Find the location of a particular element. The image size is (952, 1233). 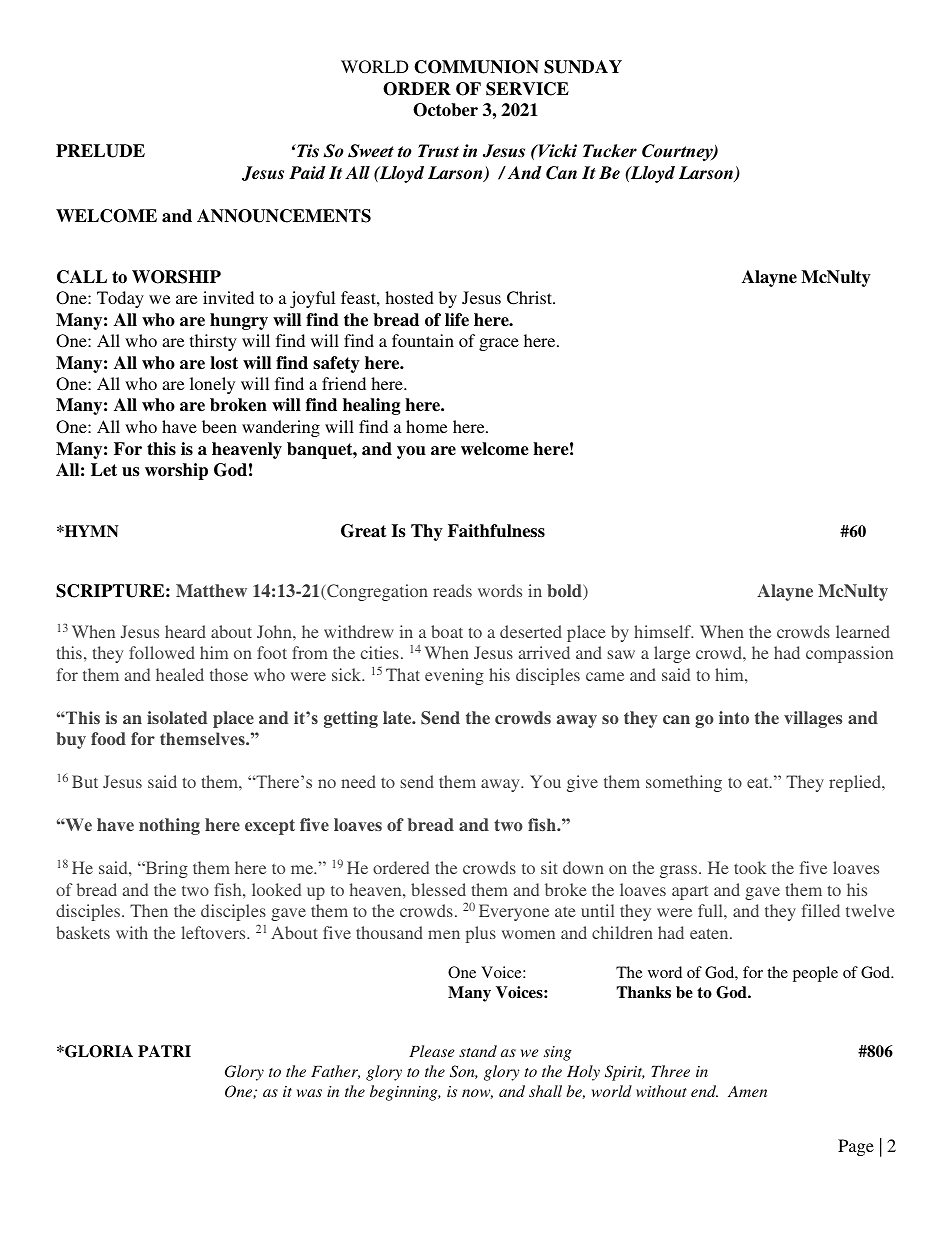

home is located at coordinates (426, 426).
